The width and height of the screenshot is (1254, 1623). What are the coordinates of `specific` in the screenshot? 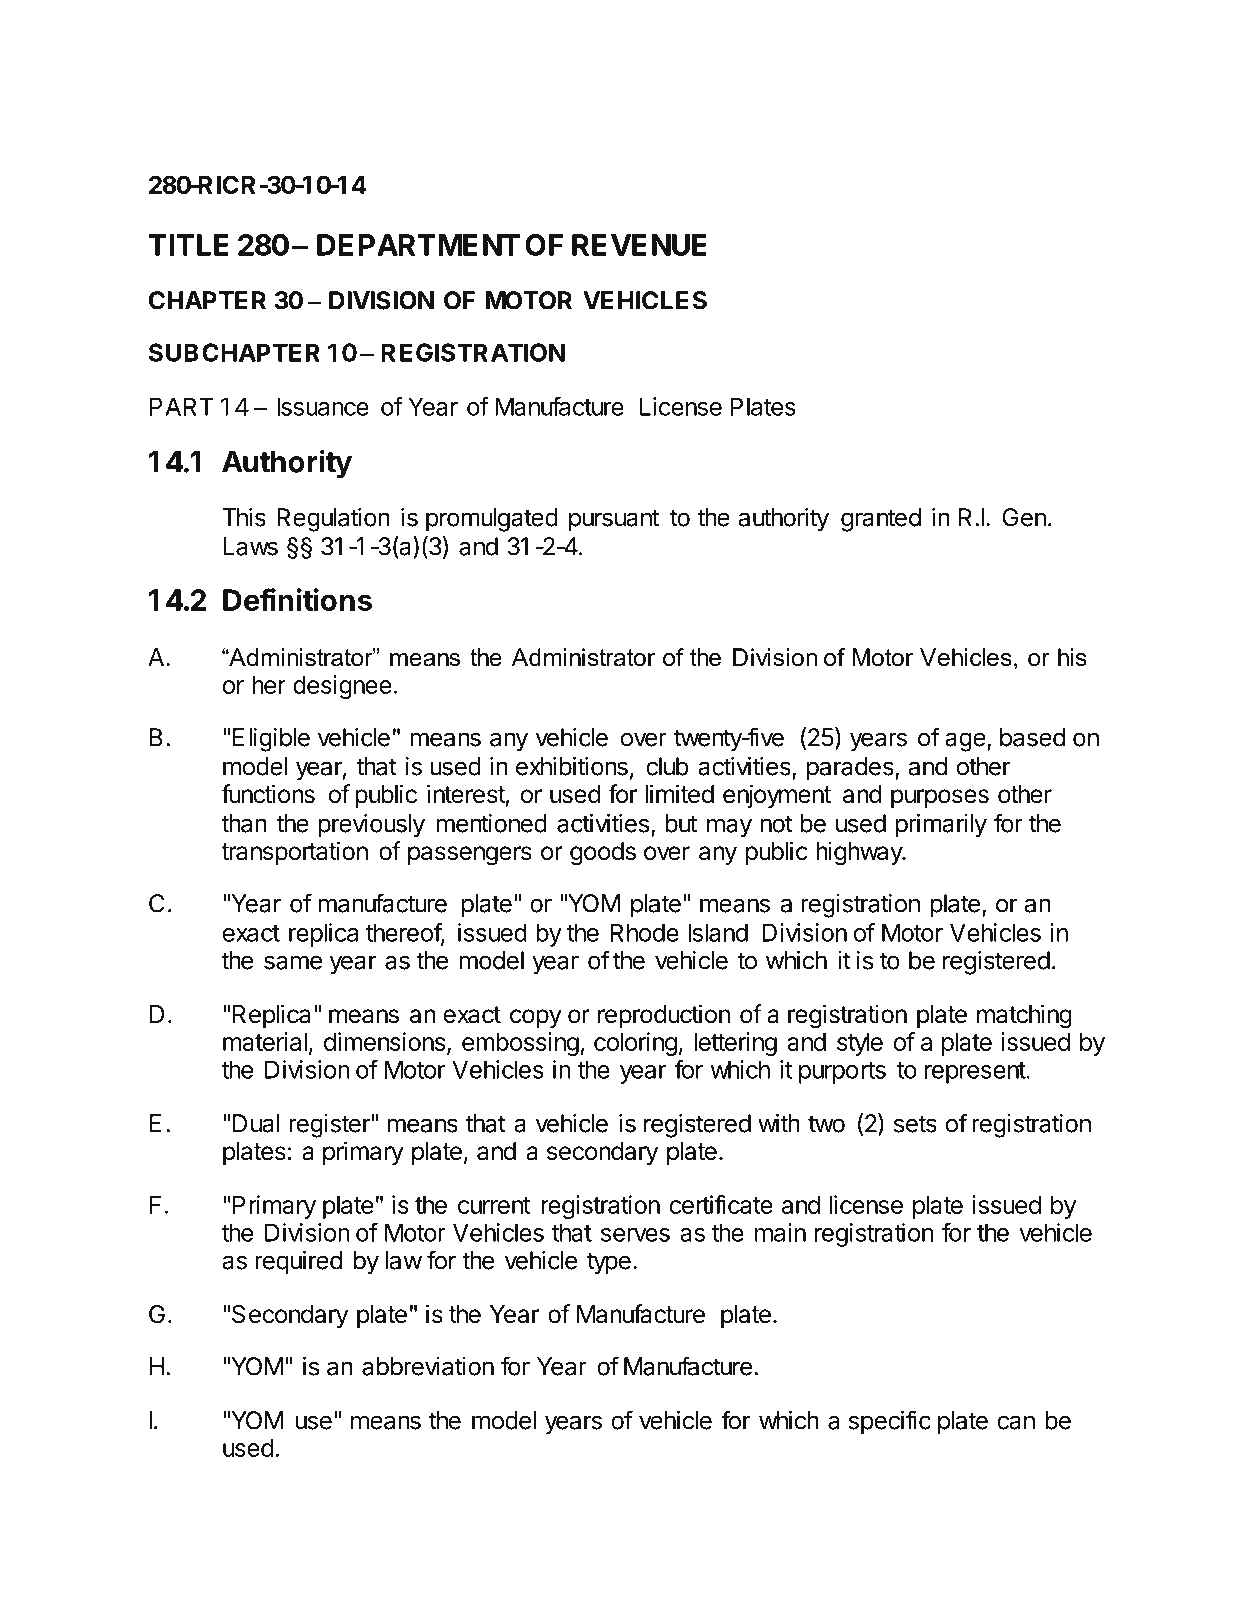 It's located at (889, 1422).
